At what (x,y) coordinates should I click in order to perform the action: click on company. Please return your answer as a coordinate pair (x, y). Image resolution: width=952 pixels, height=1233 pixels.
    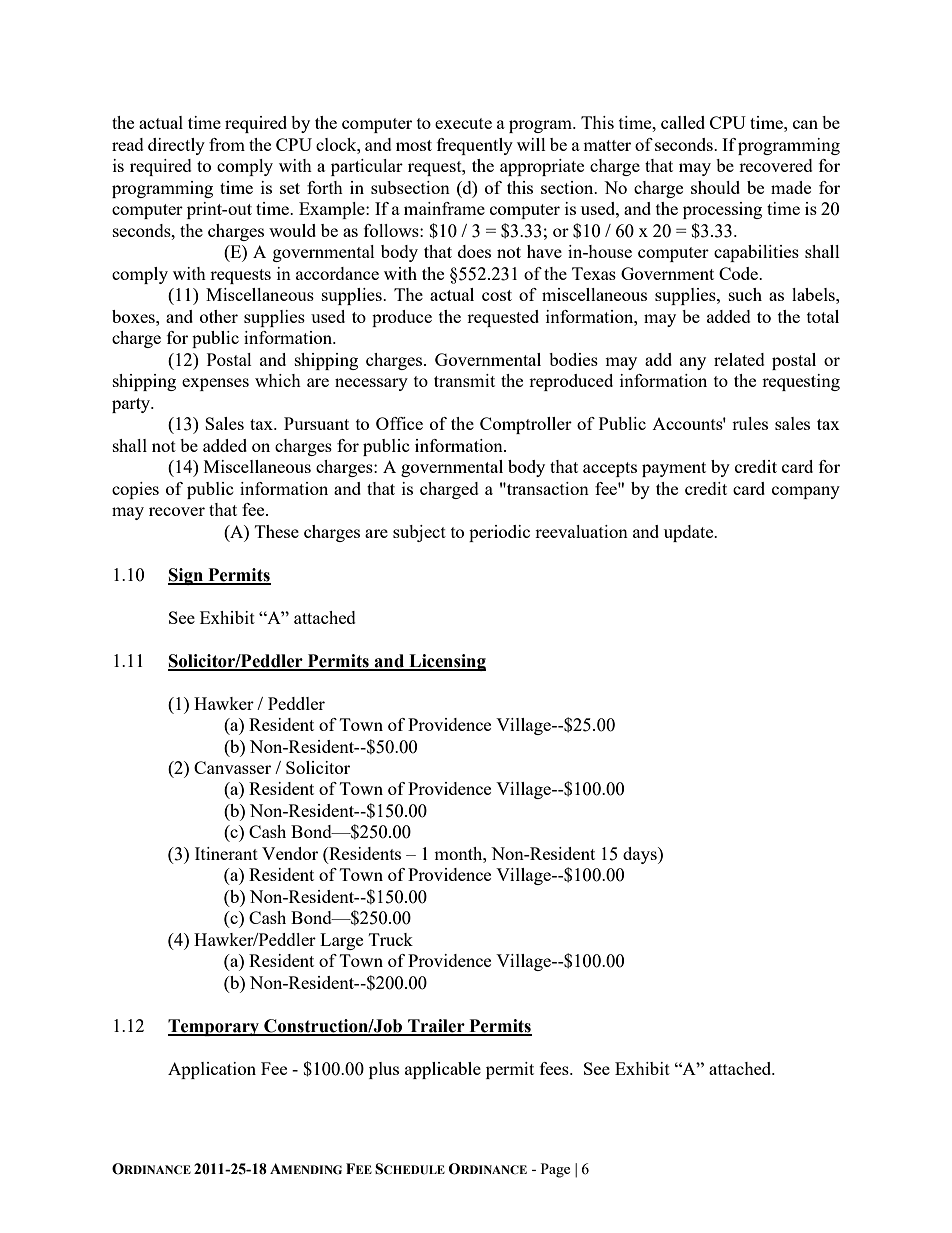
    Looking at the image, I should click on (806, 492).
